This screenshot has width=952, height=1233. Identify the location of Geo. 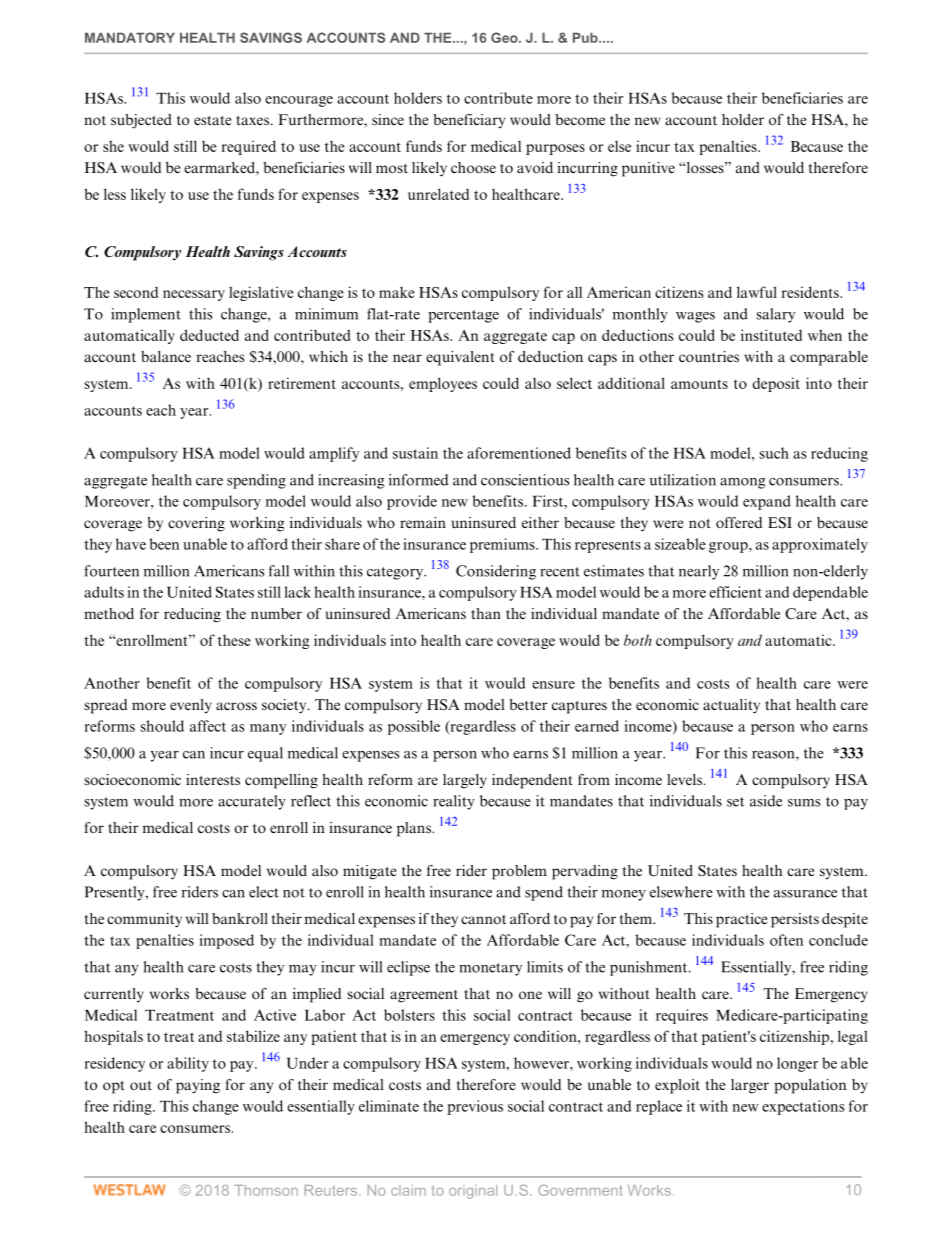
(505, 37).
